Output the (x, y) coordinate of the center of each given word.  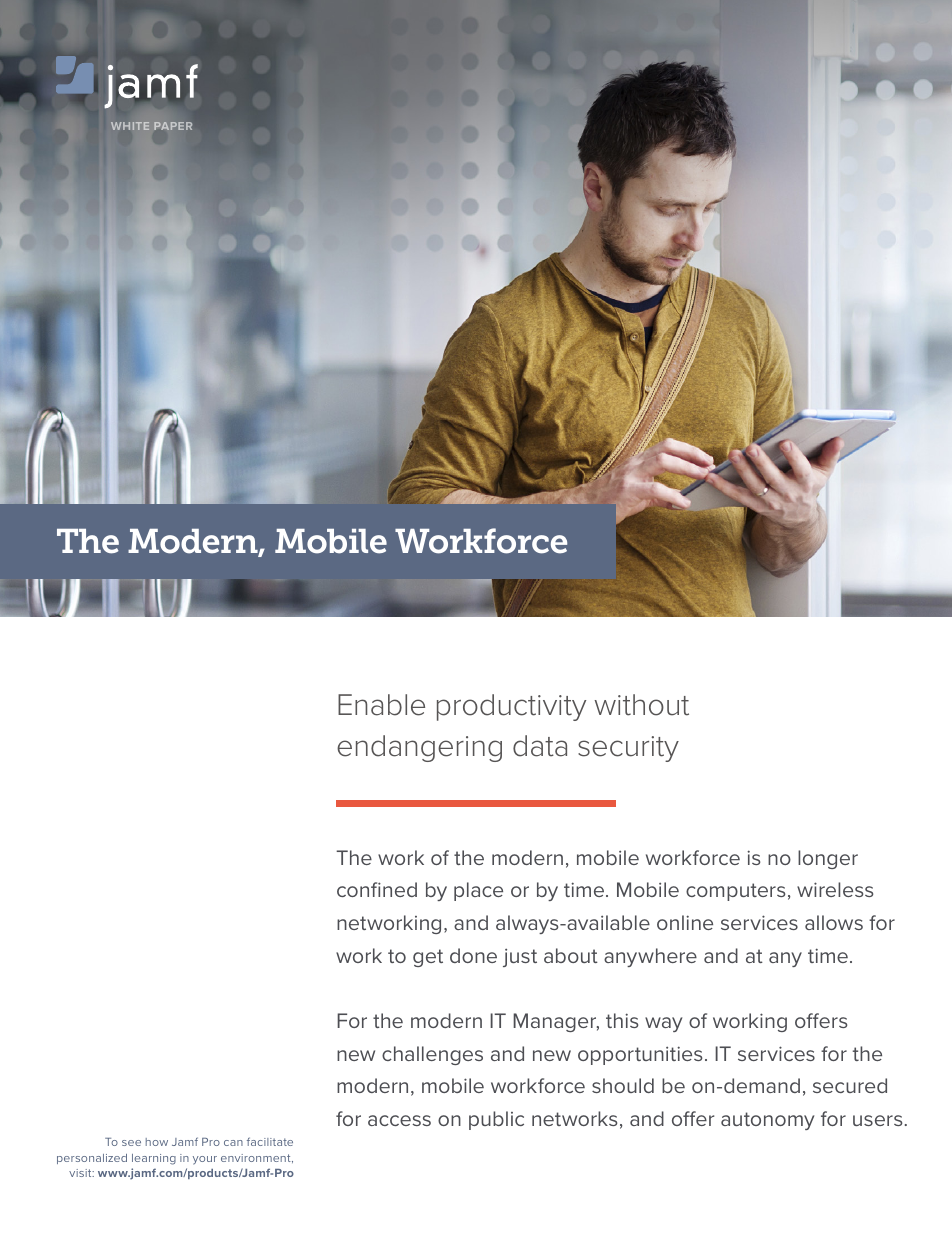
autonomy (767, 1121)
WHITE (130, 126)
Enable (381, 705)
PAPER (173, 126)
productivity (511, 707)
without (641, 705)
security (628, 749)
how (157, 1142)
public (496, 1120)
